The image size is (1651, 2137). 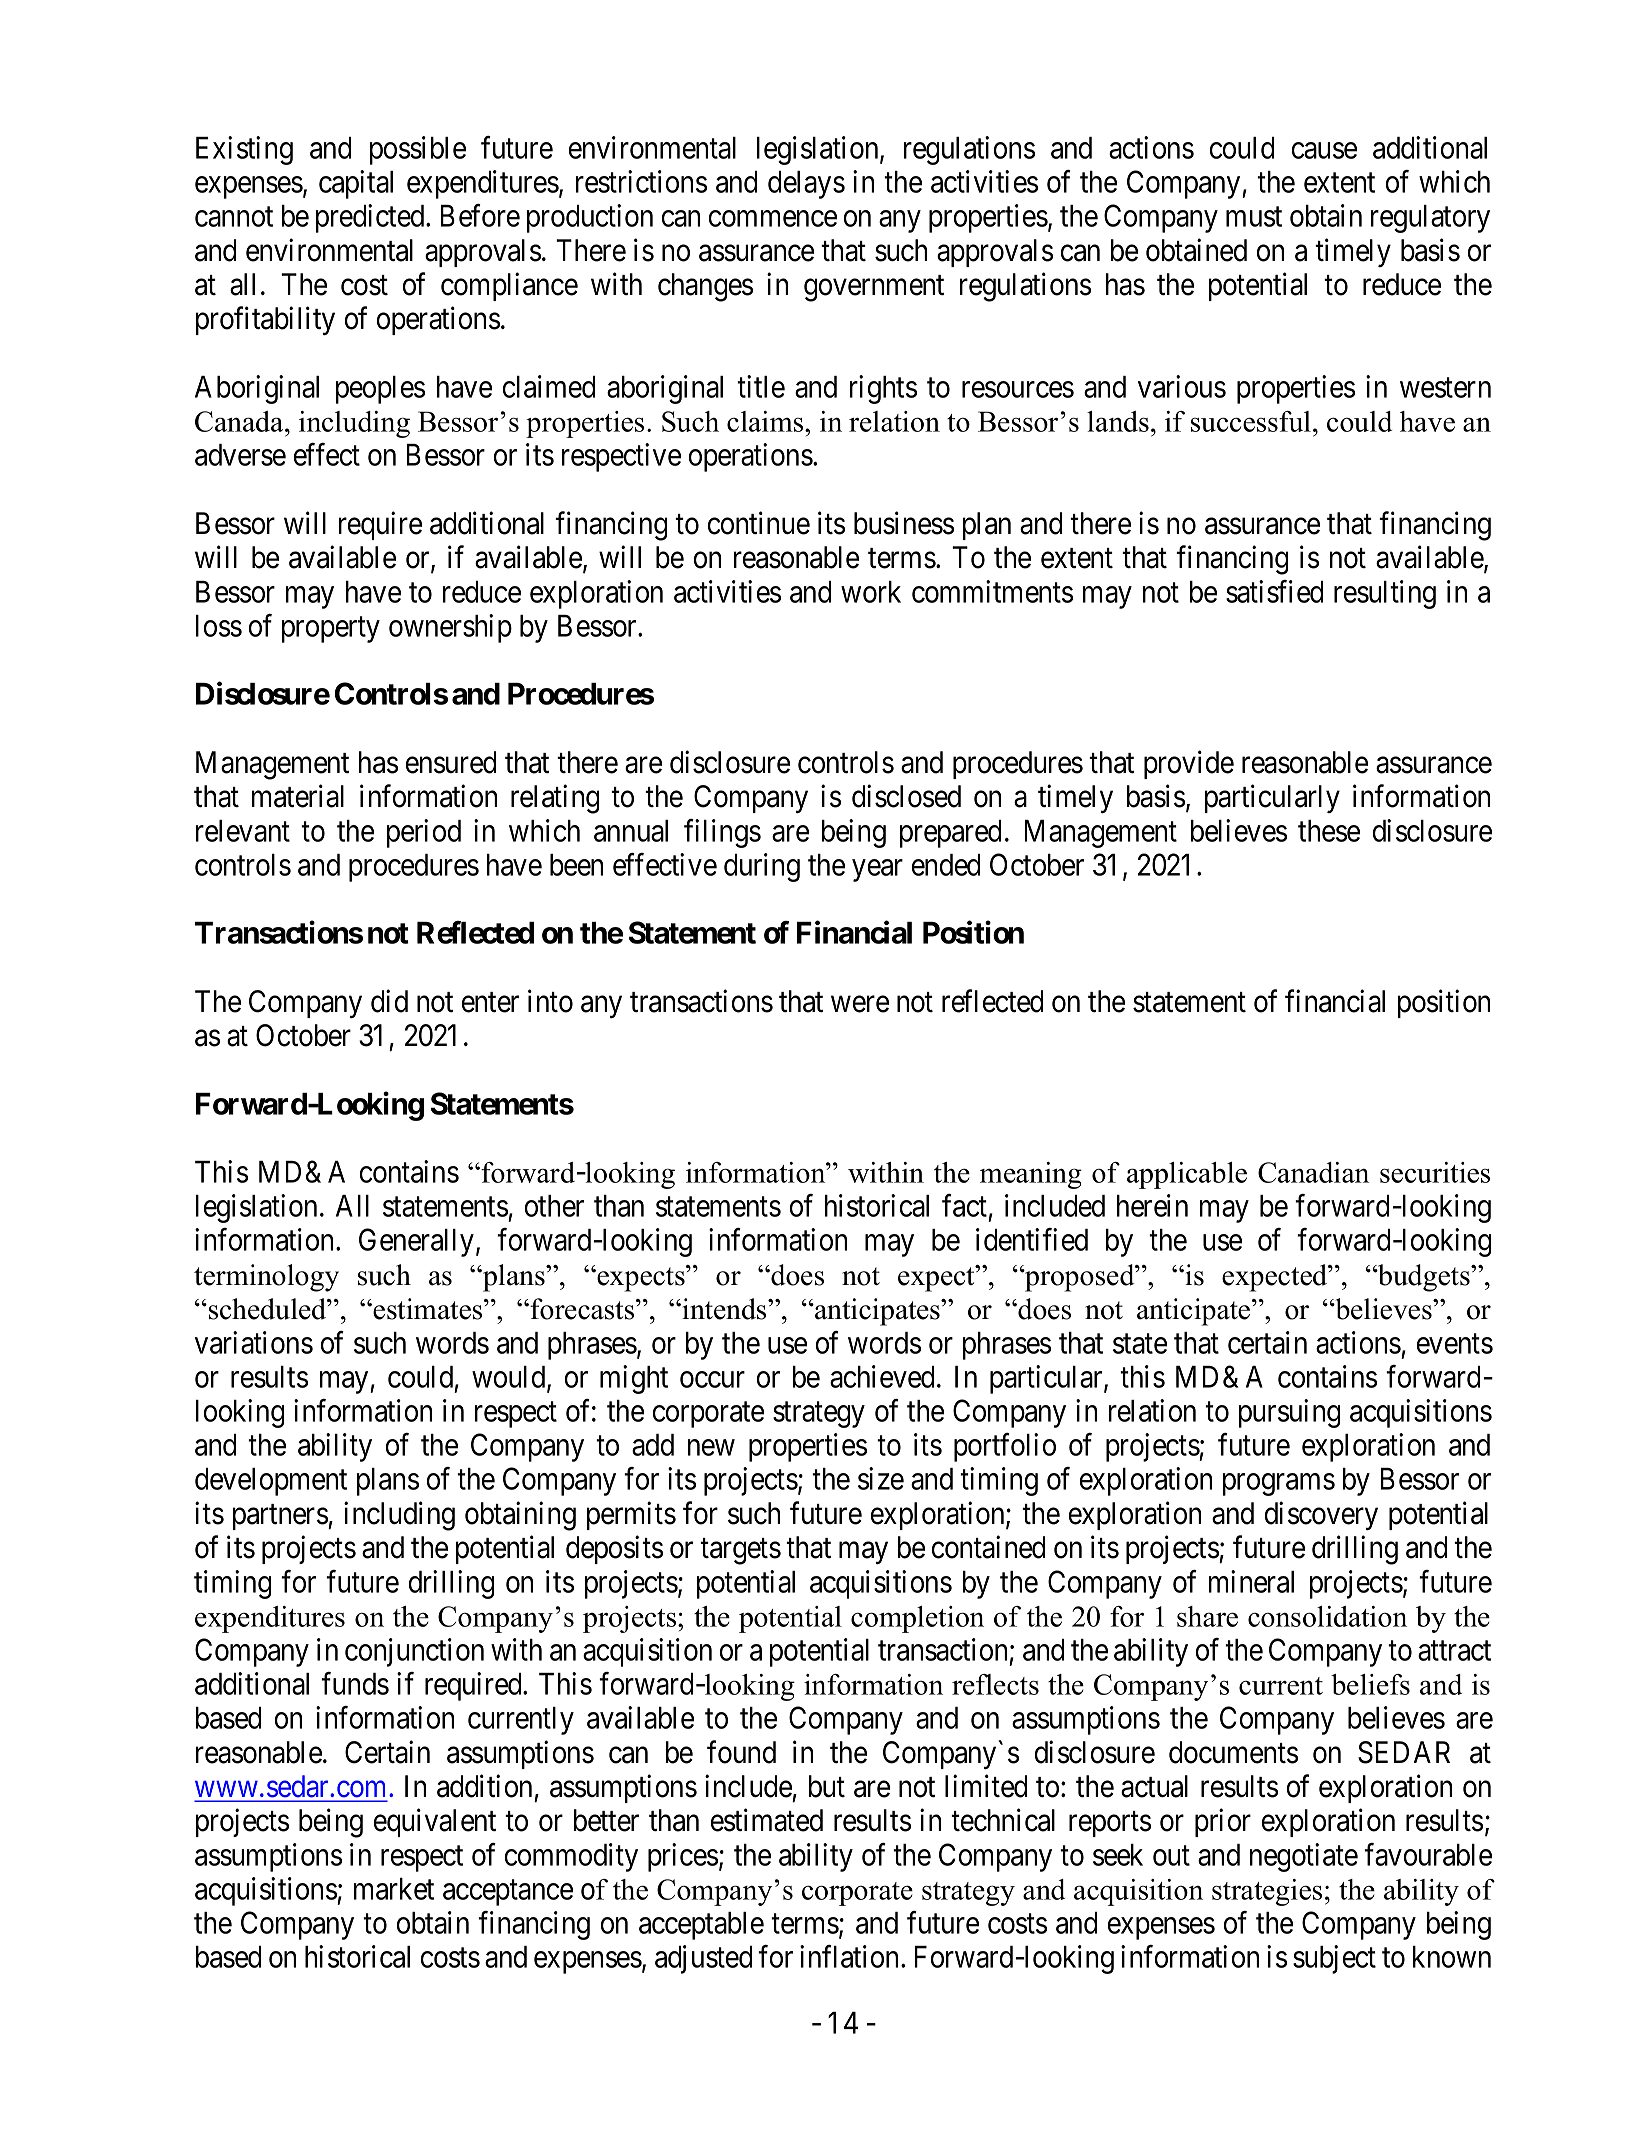 What do you see at coordinates (394, 1889) in the screenshot?
I see `market` at bounding box center [394, 1889].
